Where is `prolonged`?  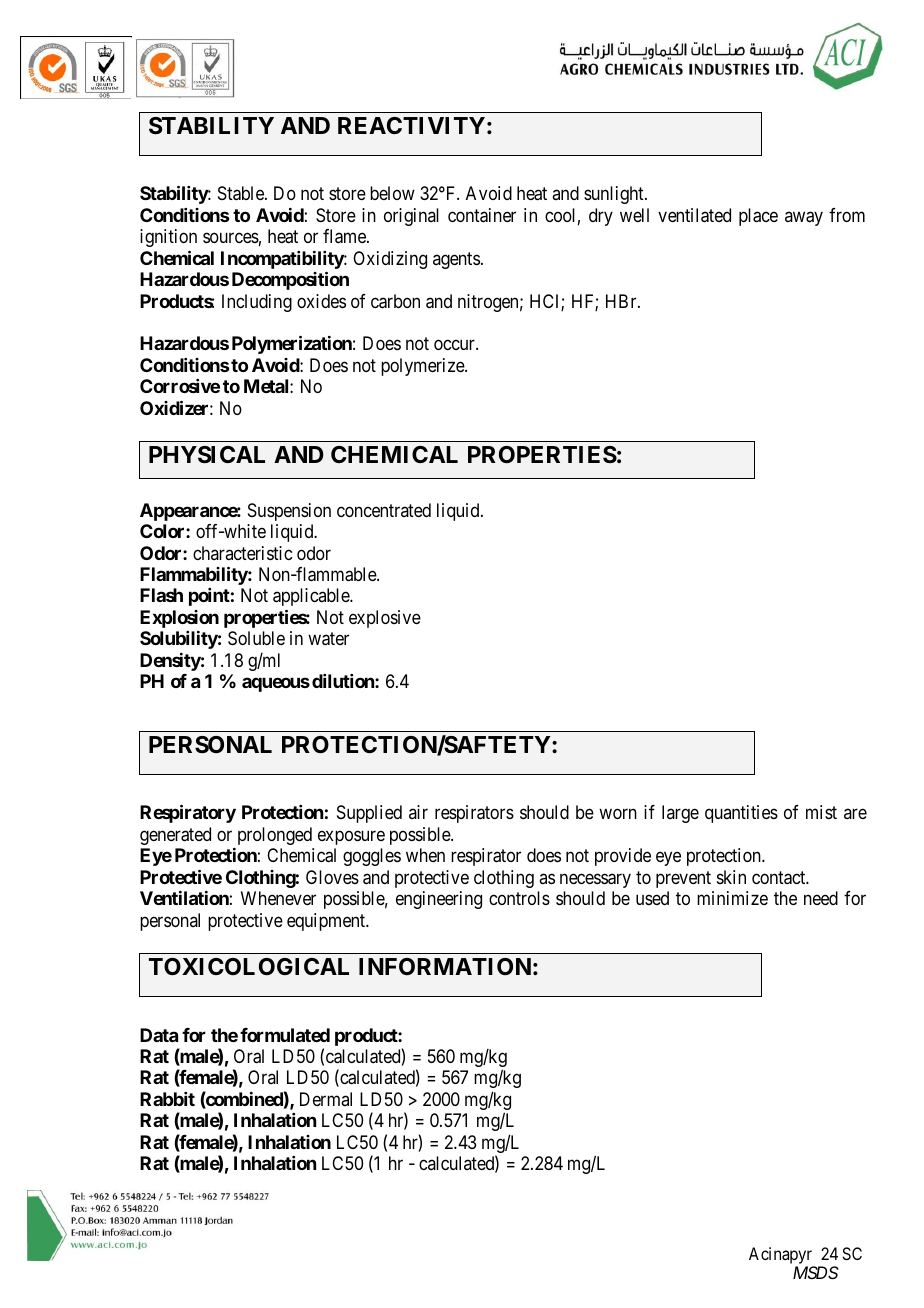 prolonged is located at coordinates (275, 836).
